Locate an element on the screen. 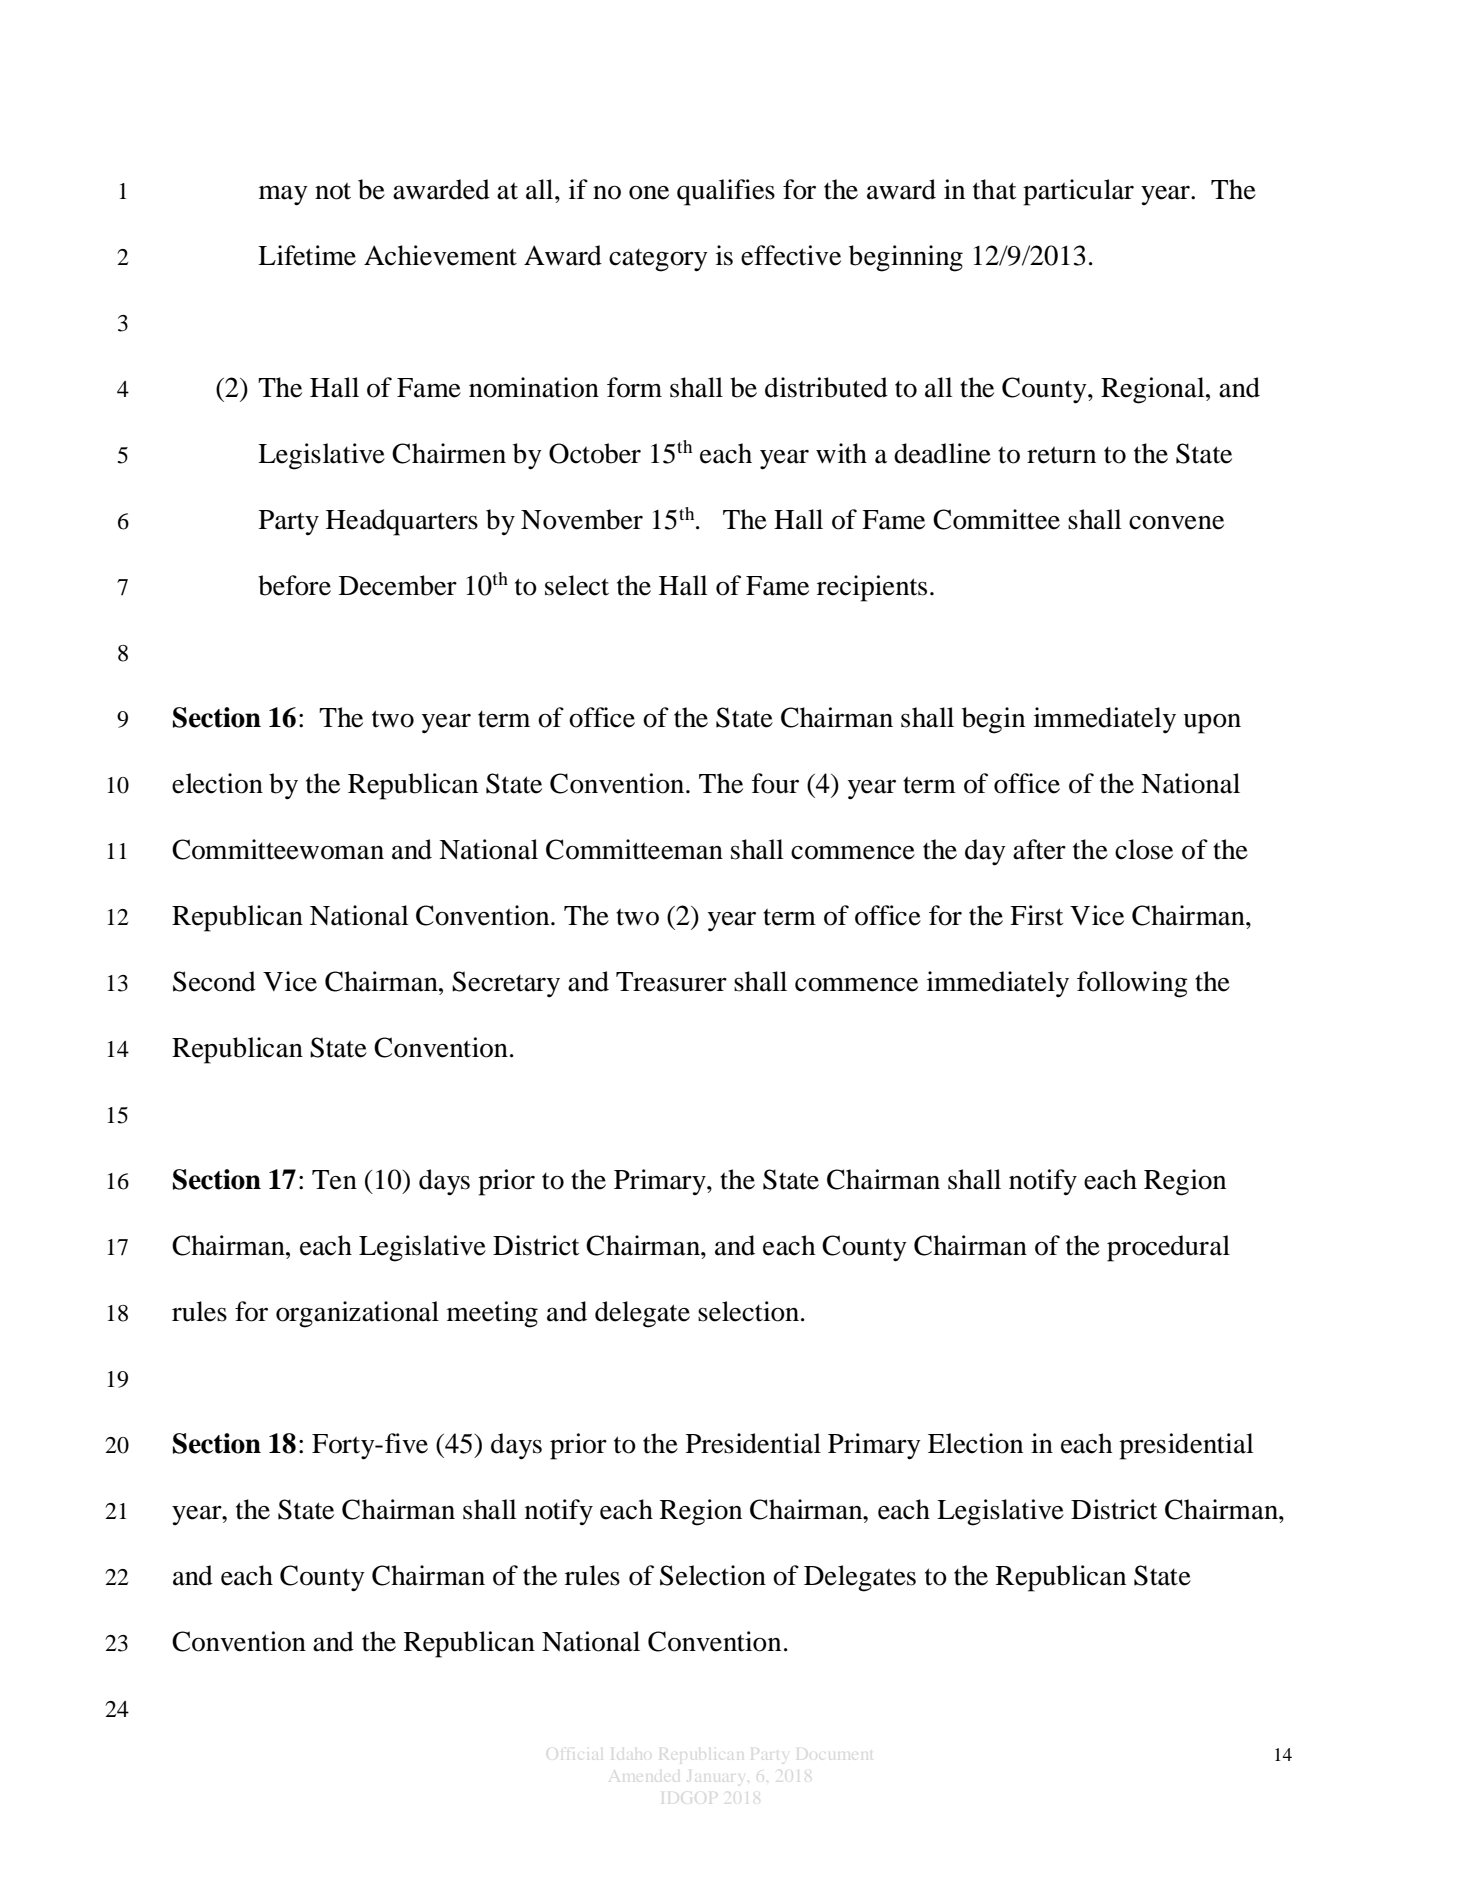 The width and height of the screenshot is (1464, 1894). Treasurer is located at coordinates (671, 982).
